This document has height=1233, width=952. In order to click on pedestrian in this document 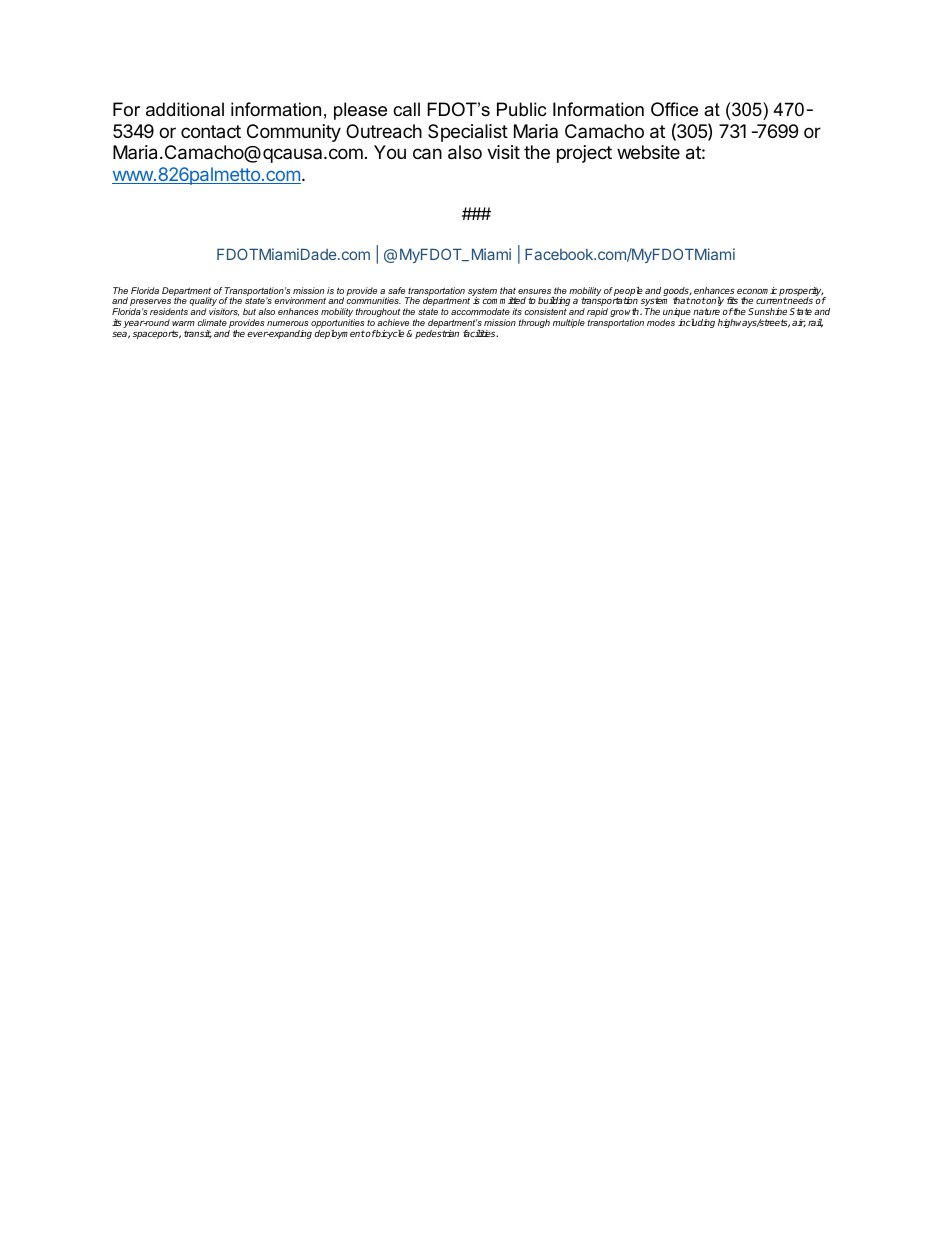, I will do `click(437, 334)`.
